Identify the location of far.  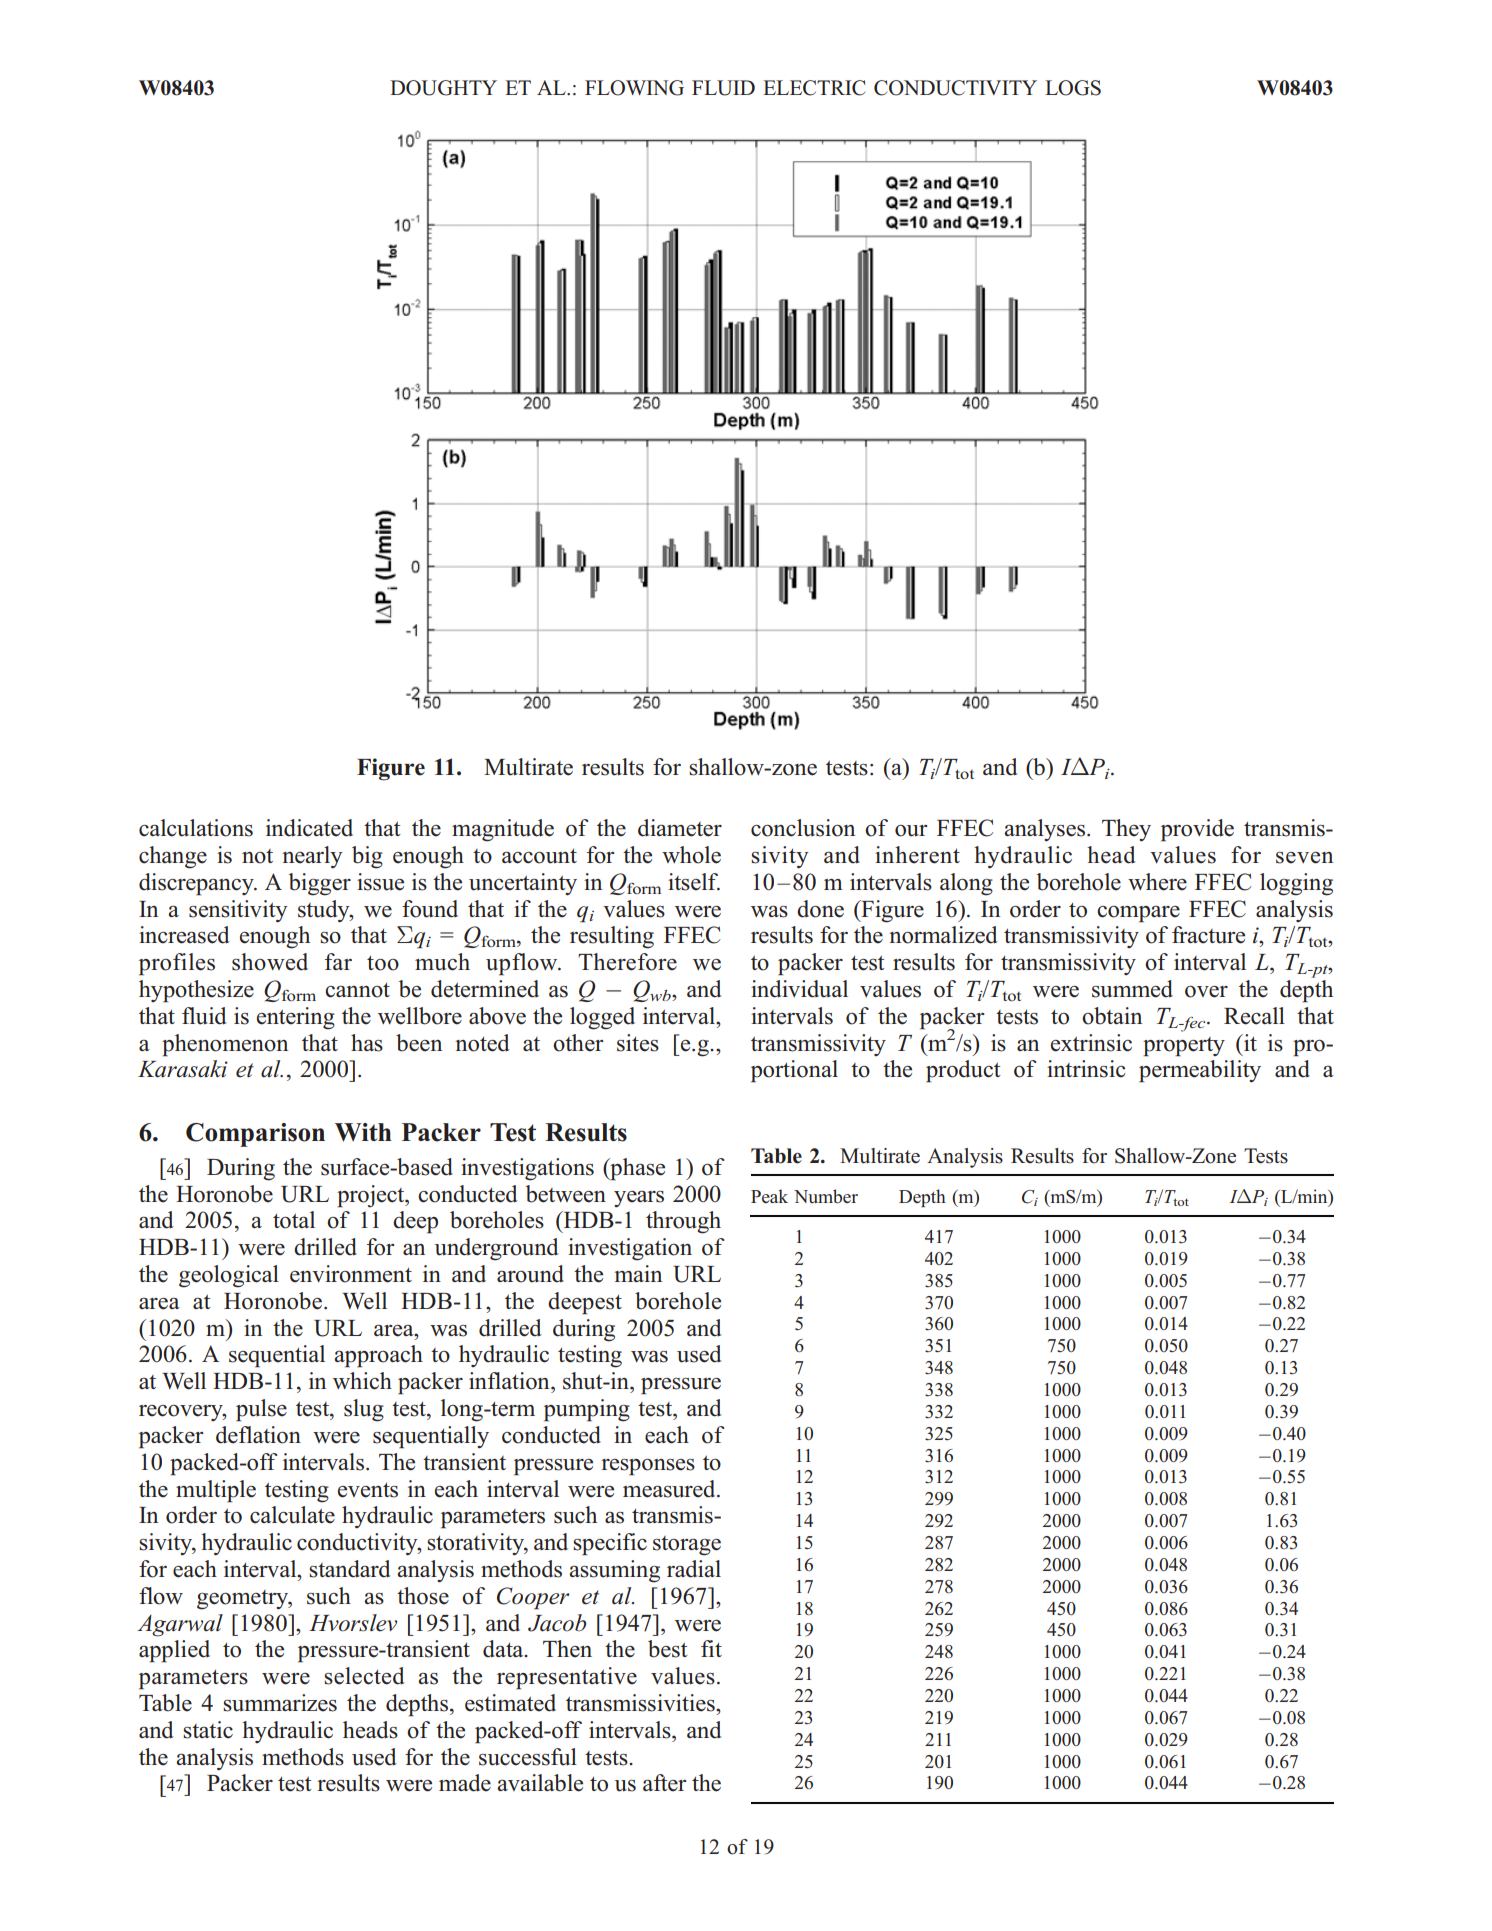
(338, 961).
